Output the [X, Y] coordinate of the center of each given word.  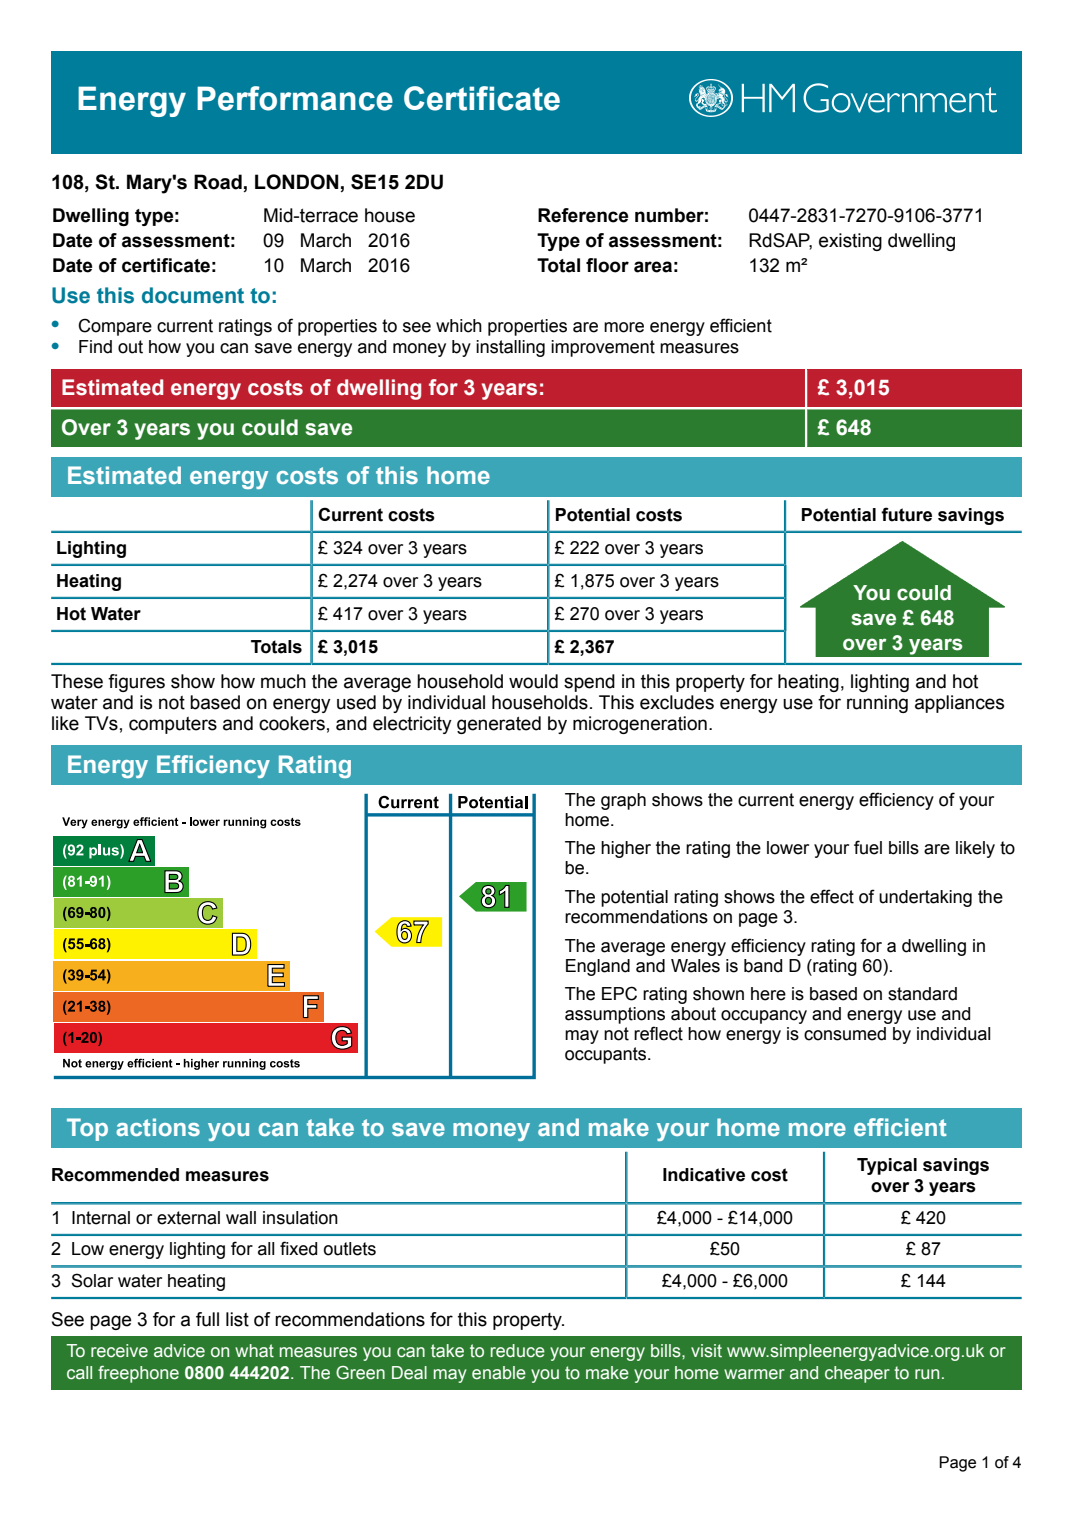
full [207, 1319]
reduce [518, 1351]
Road [218, 182]
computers [173, 725]
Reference [583, 215]
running [877, 704]
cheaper [857, 1374]
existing [850, 242]
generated [499, 725]
